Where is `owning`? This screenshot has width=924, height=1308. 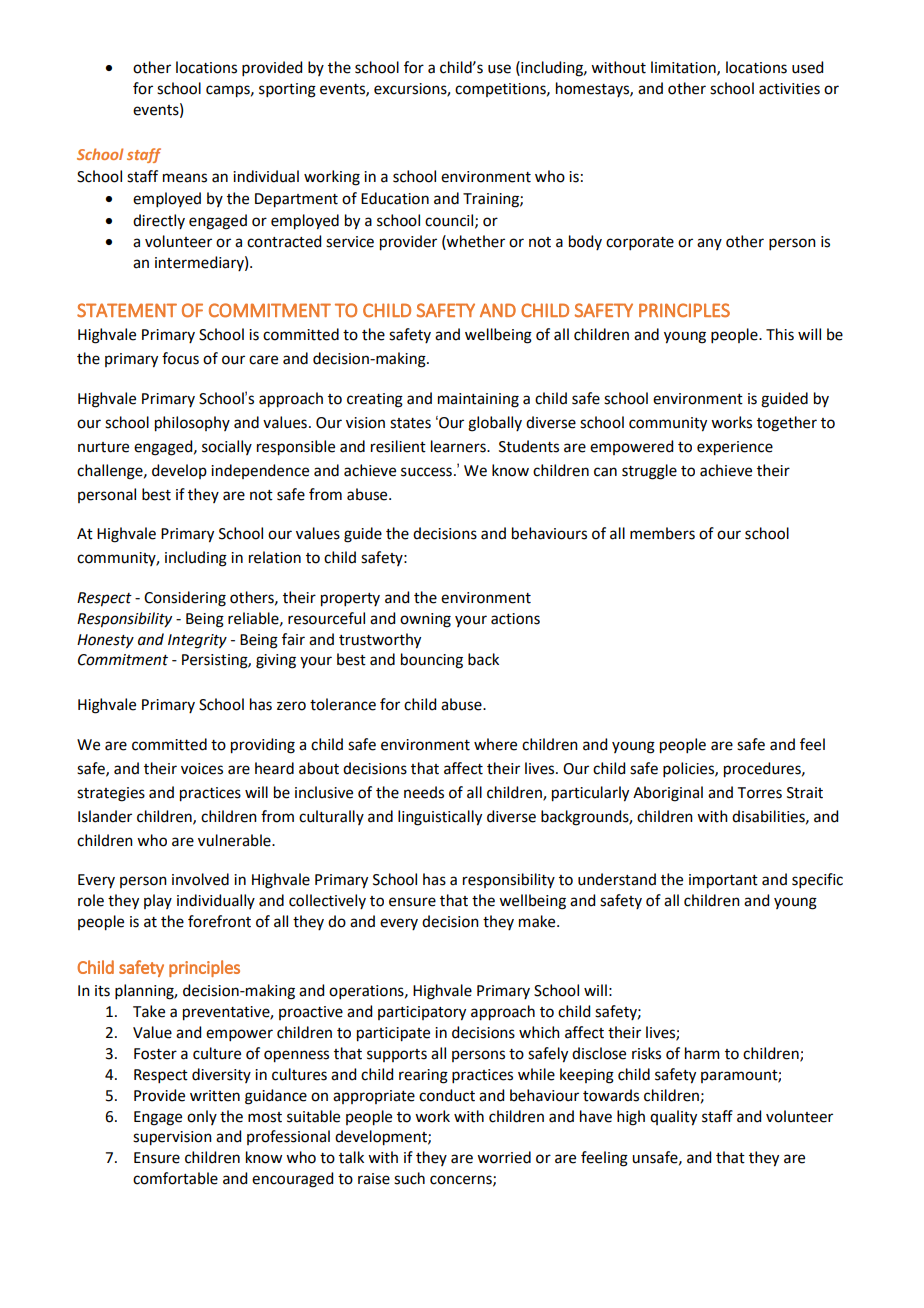
owning is located at coordinates (425, 620).
